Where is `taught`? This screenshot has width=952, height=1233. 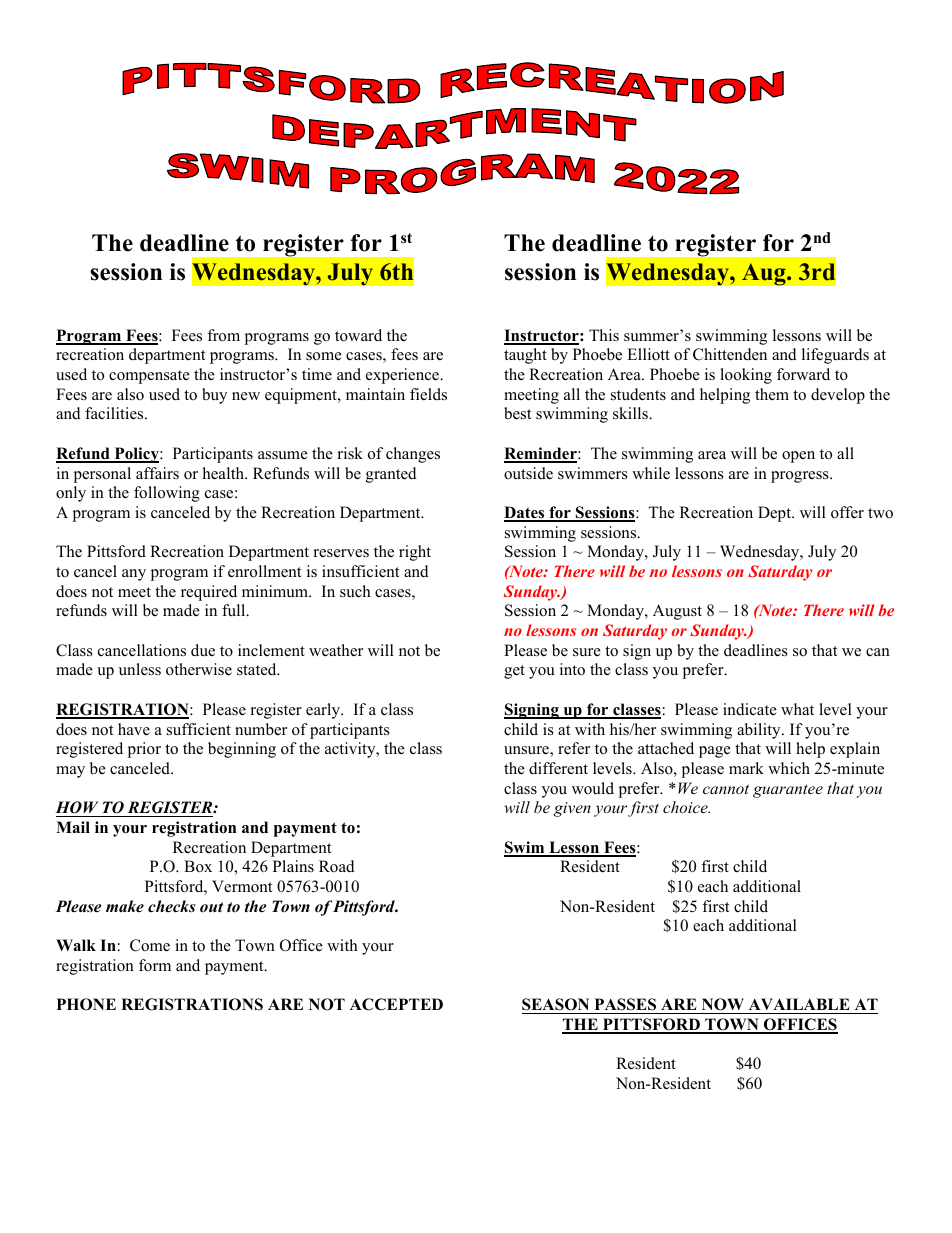 taught is located at coordinates (525, 356).
